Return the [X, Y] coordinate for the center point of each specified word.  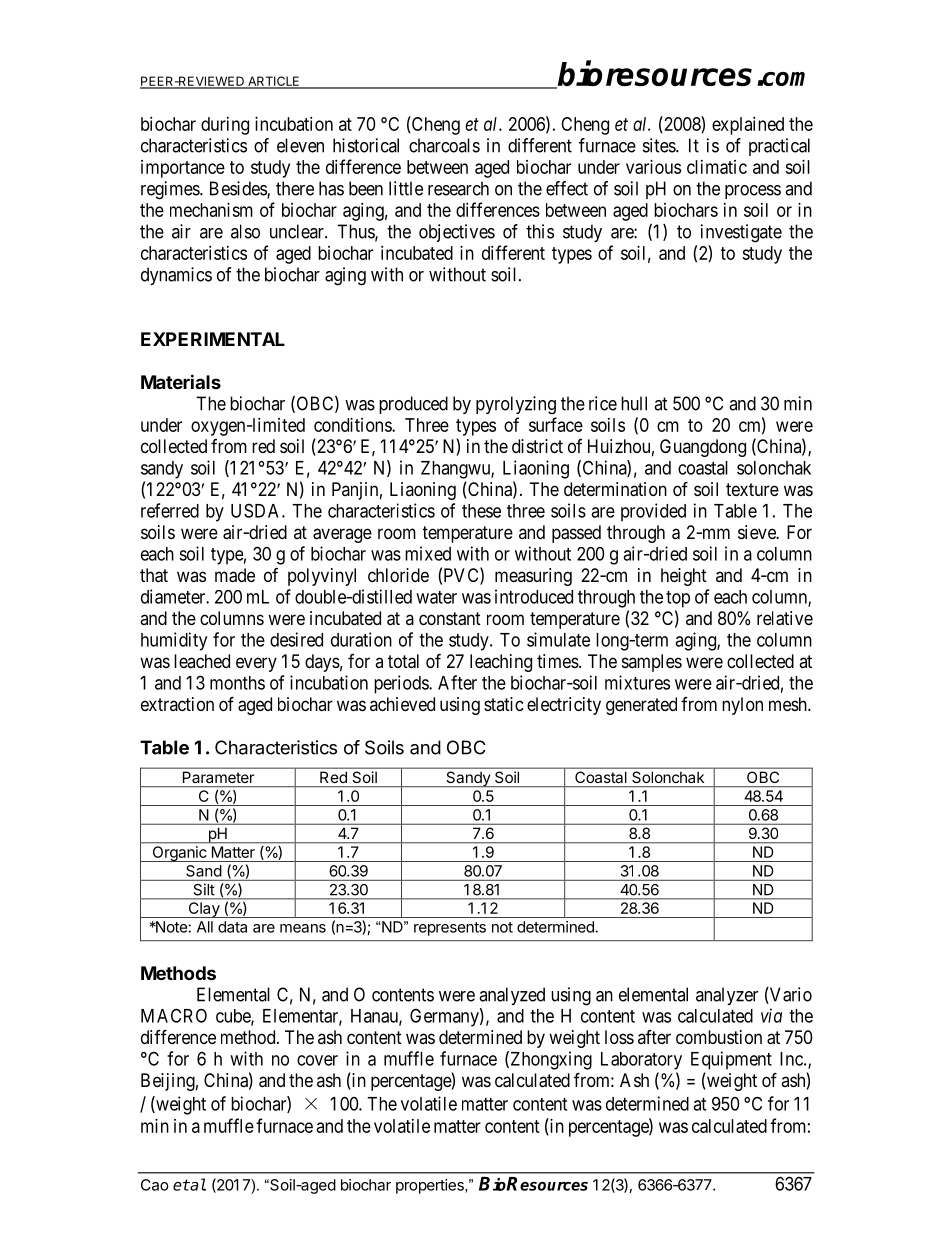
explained [748, 126]
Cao [155, 1185]
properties [431, 1186]
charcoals [444, 145]
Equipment [731, 1060]
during [225, 126]
